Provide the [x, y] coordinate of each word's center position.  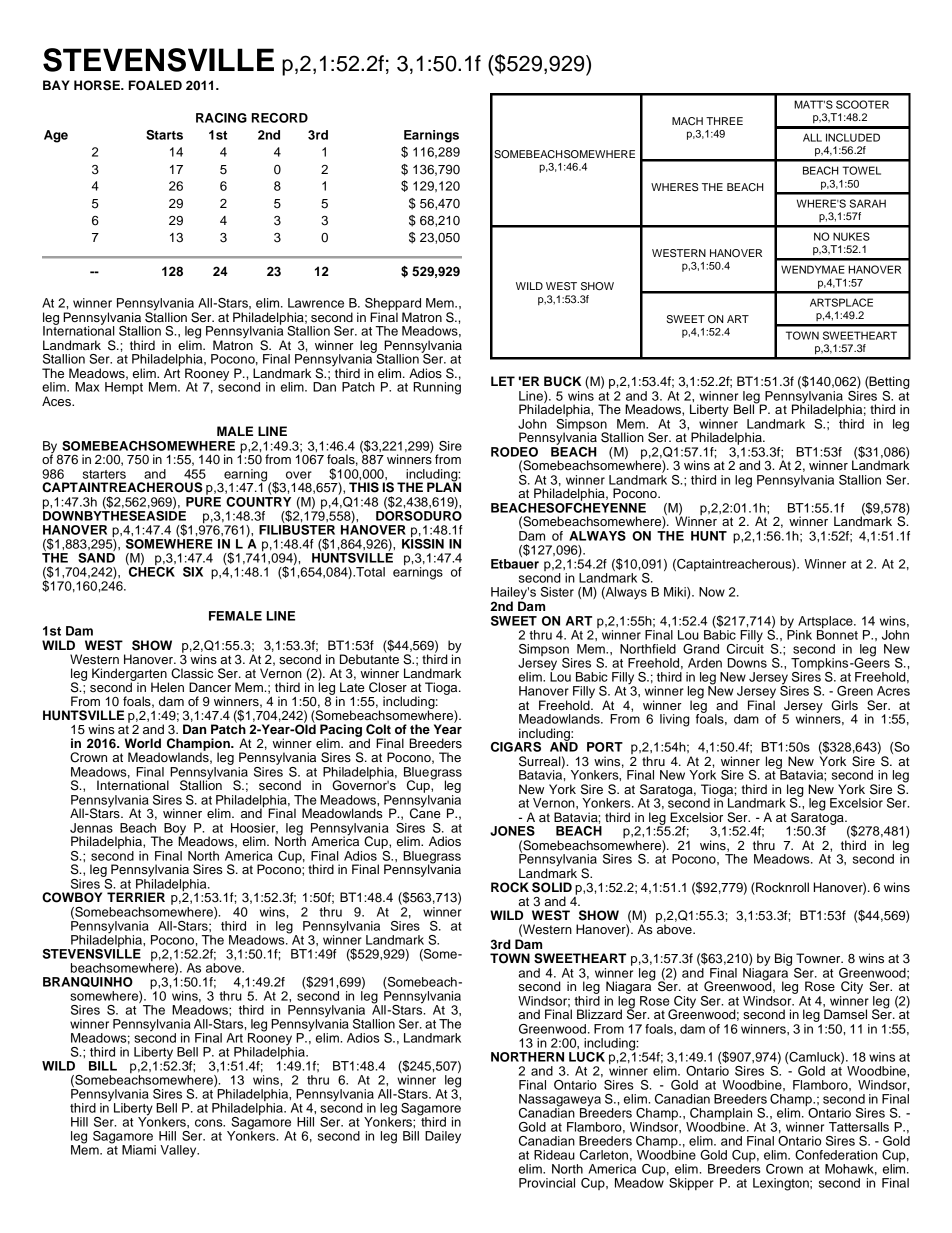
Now [712, 592]
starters [104, 474]
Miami [139, 1150]
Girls [844, 705]
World [143, 743]
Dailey [443, 1137]
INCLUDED [853, 137]
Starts [164, 135]
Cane [425, 812]
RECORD [279, 118]
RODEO [514, 452]
